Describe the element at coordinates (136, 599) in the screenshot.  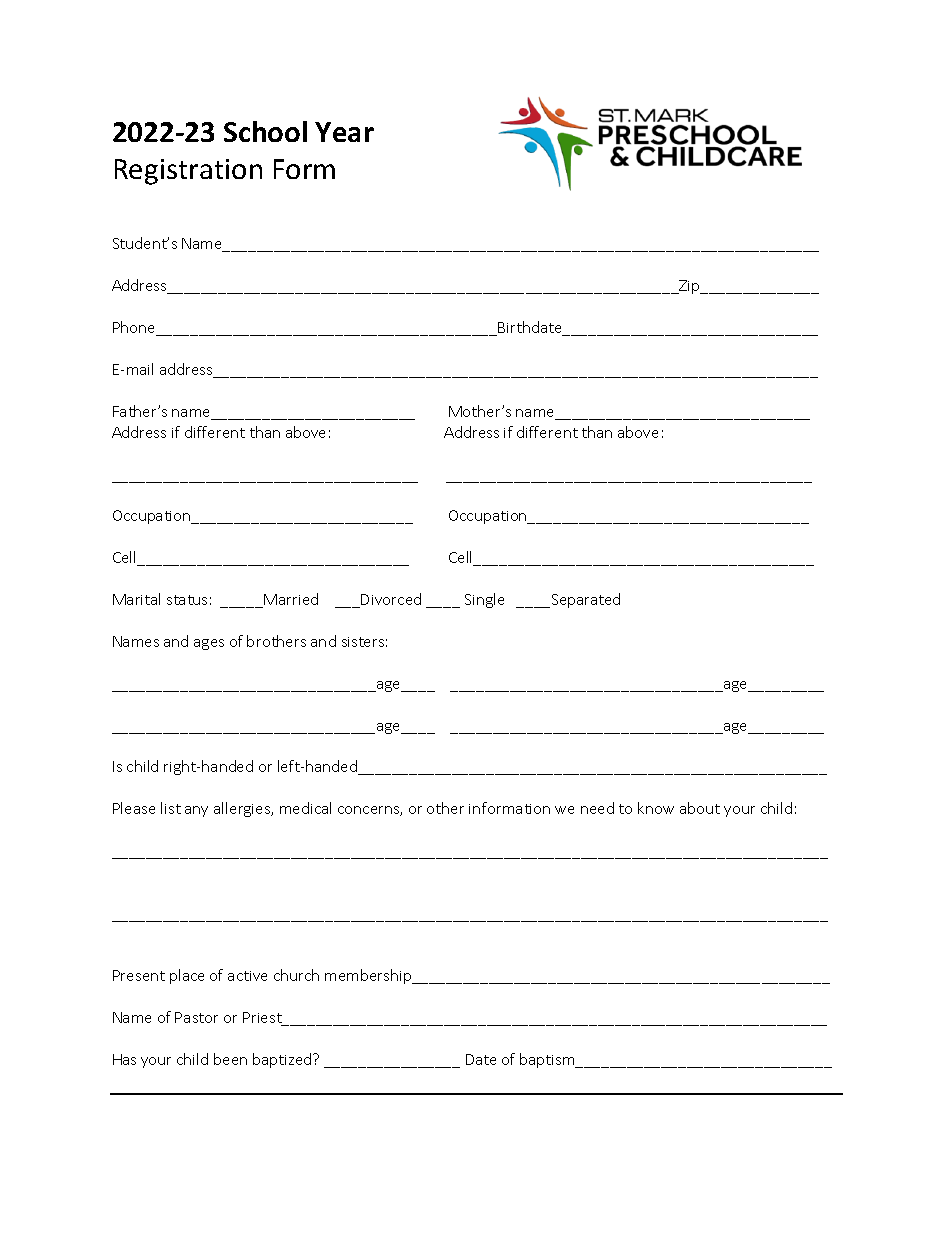
I see `Marital` at that location.
